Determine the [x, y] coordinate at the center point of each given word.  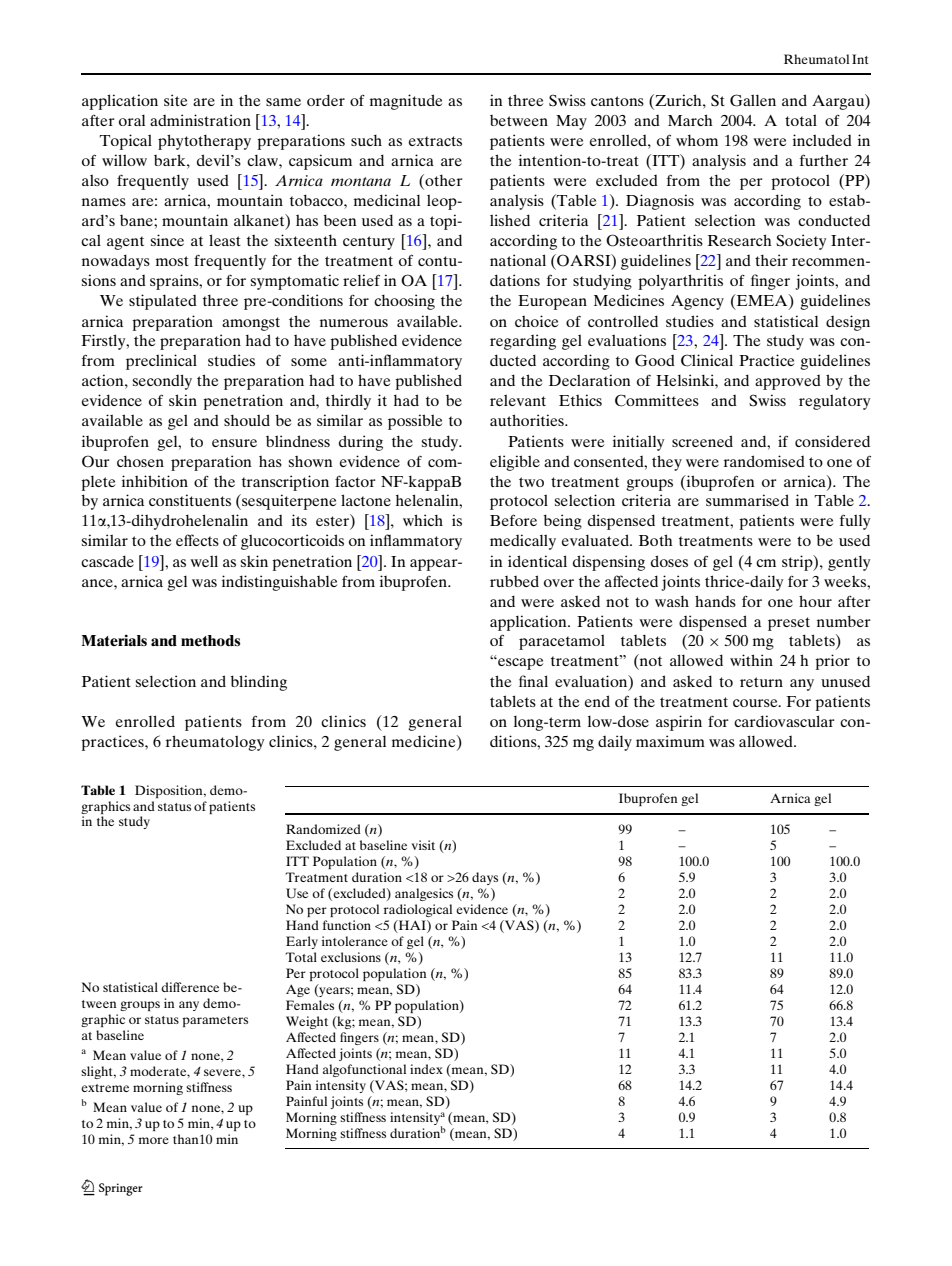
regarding [523, 342]
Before [513, 520]
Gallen [753, 100]
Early [302, 942]
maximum [670, 741]
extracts [435, 141]
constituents [190, 500]
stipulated [163, 302]
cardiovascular [784, 721]
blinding [258, 683]
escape [519, 664]
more [154, 1140]
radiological [418, 910]
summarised [747, 500]
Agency [697, 302]
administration [200, 120]
